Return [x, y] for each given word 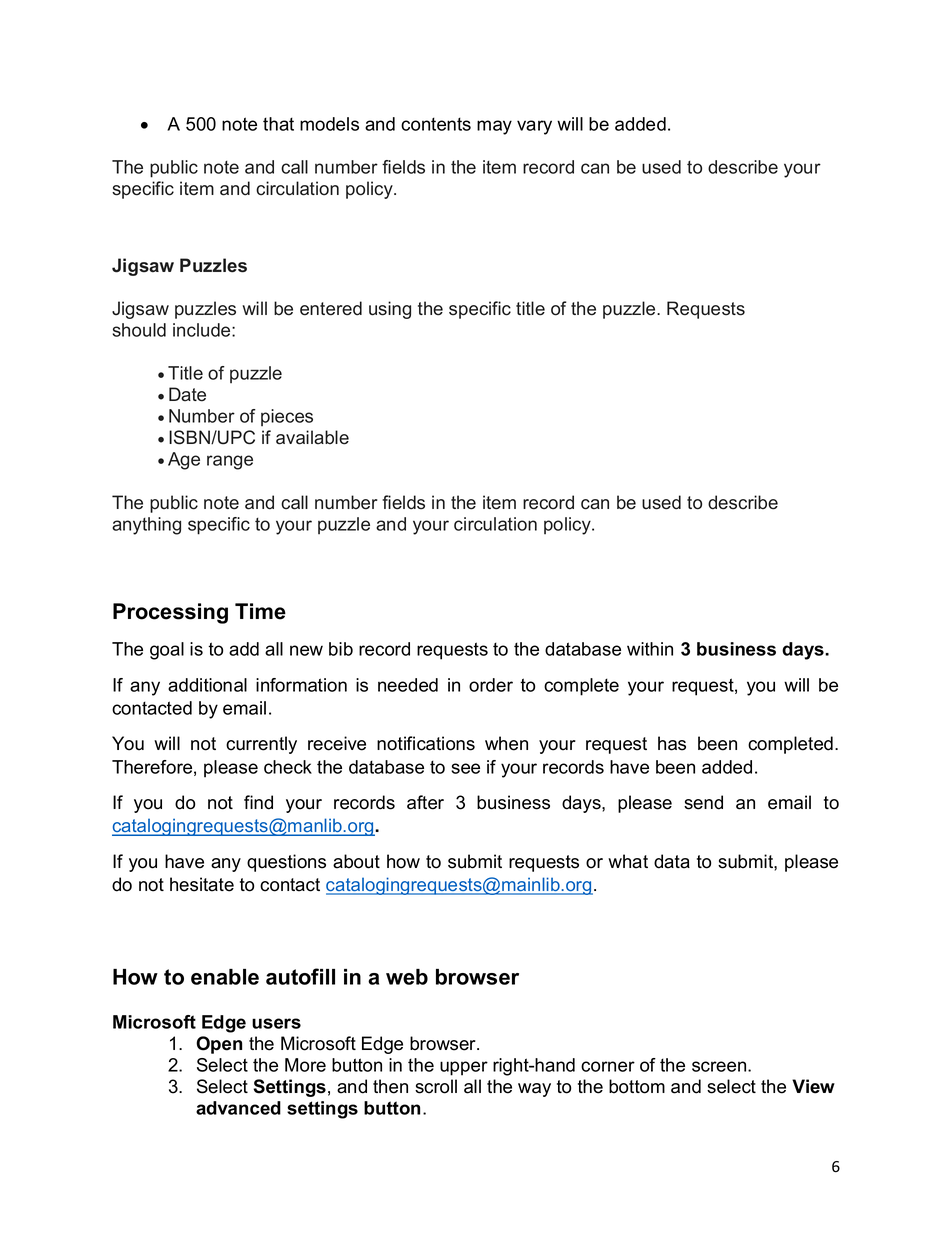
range [230, 462]
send [703, 802]
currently [261, 745]
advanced [238, 1108]
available [312, 437]
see [465, 768]
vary [534, 127]
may [494, 127]
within [650, 649]
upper [464, 1068]
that [278, 124]
